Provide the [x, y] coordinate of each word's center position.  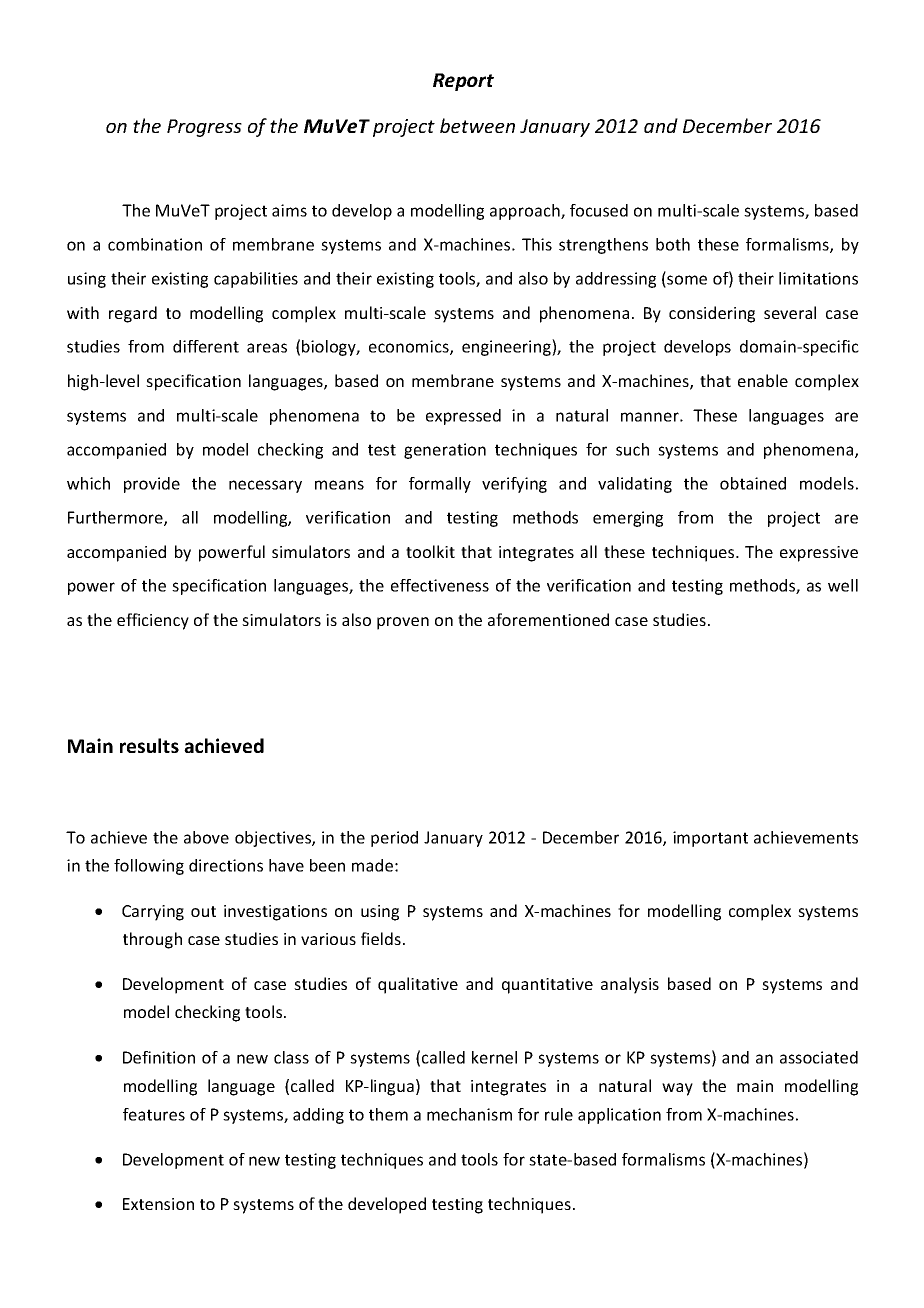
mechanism [469, 1114]
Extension [158, 1204]
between [477, 125]
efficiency [153, 621]
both [673, 244]
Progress [204, 128]
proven [403, 623]
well [843, 585]
